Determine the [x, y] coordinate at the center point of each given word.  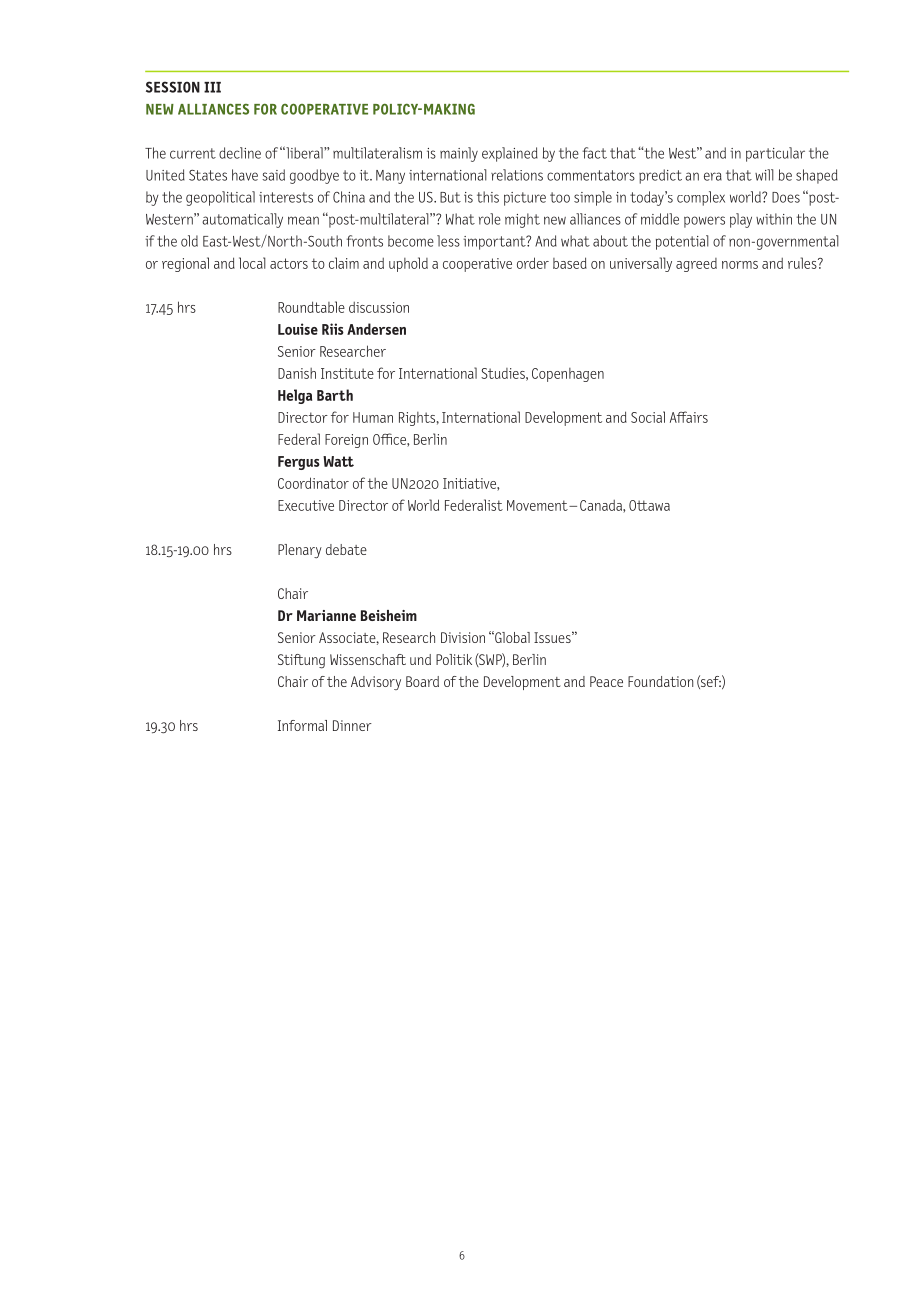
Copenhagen [568, 375]
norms [740, 265]
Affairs [689, 417]
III [212, 87]
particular [775, 154]
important [495, 243]
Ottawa [649, 505]
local [252, 263]
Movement [538, 505]
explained [510, 154]
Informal [302, 725]
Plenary [300, 551]
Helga [295, 396]
